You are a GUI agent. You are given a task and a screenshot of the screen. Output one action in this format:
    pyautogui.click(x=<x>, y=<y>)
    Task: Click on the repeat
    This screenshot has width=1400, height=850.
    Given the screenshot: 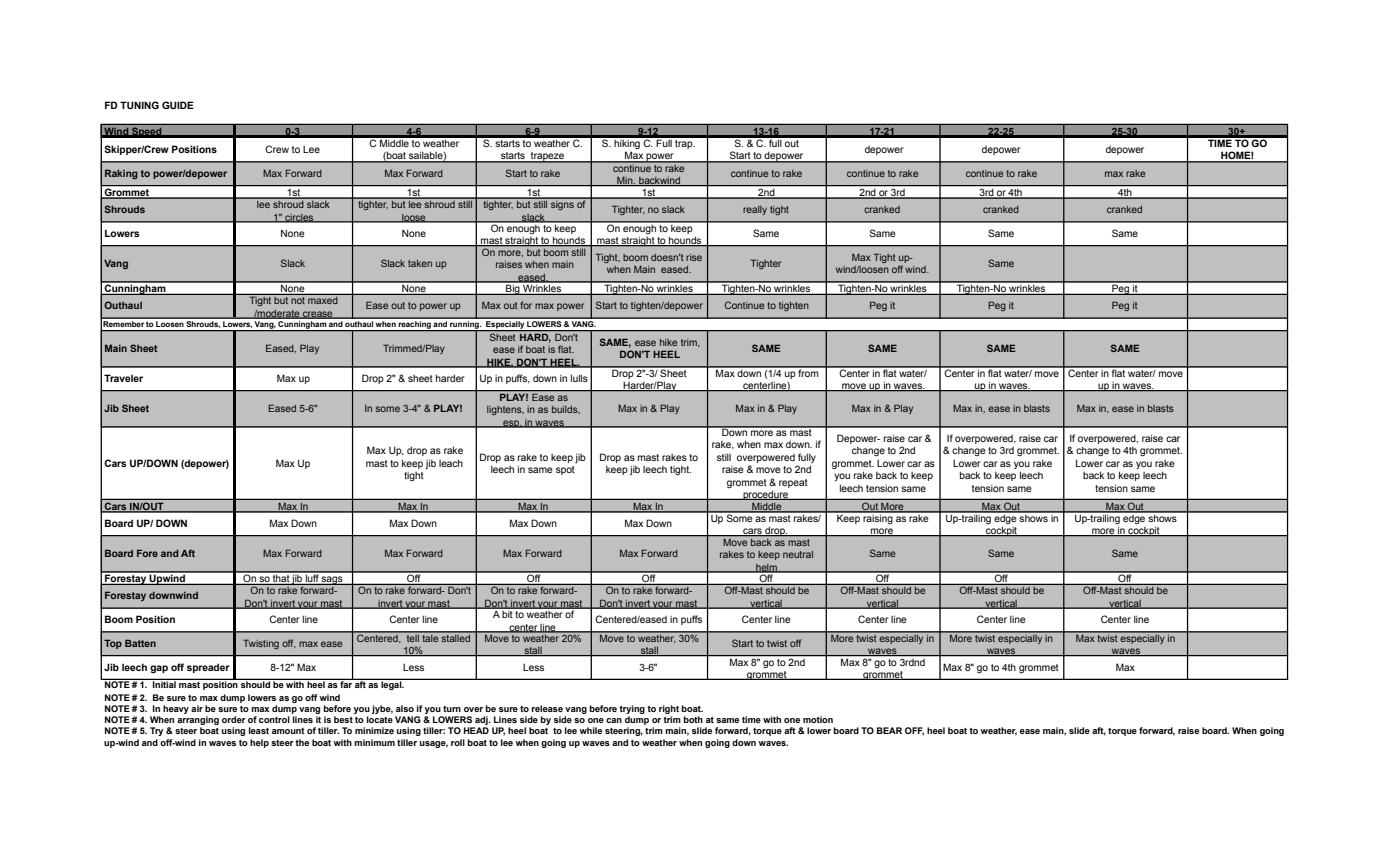 What is the action you would take?
    pyautogui.click(x=793, y=483)
